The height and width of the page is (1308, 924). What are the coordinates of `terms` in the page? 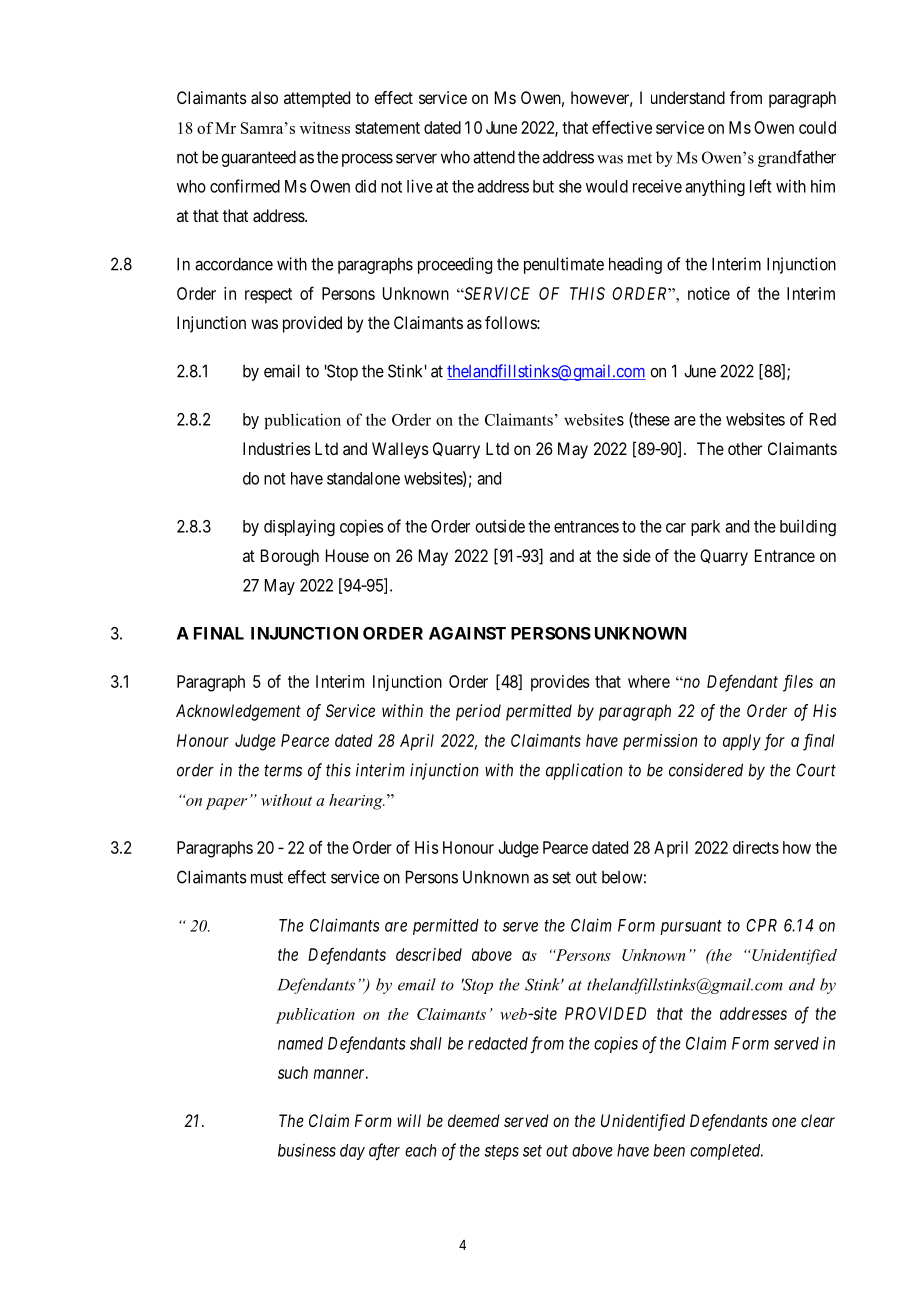 It's located at (283, 770).
